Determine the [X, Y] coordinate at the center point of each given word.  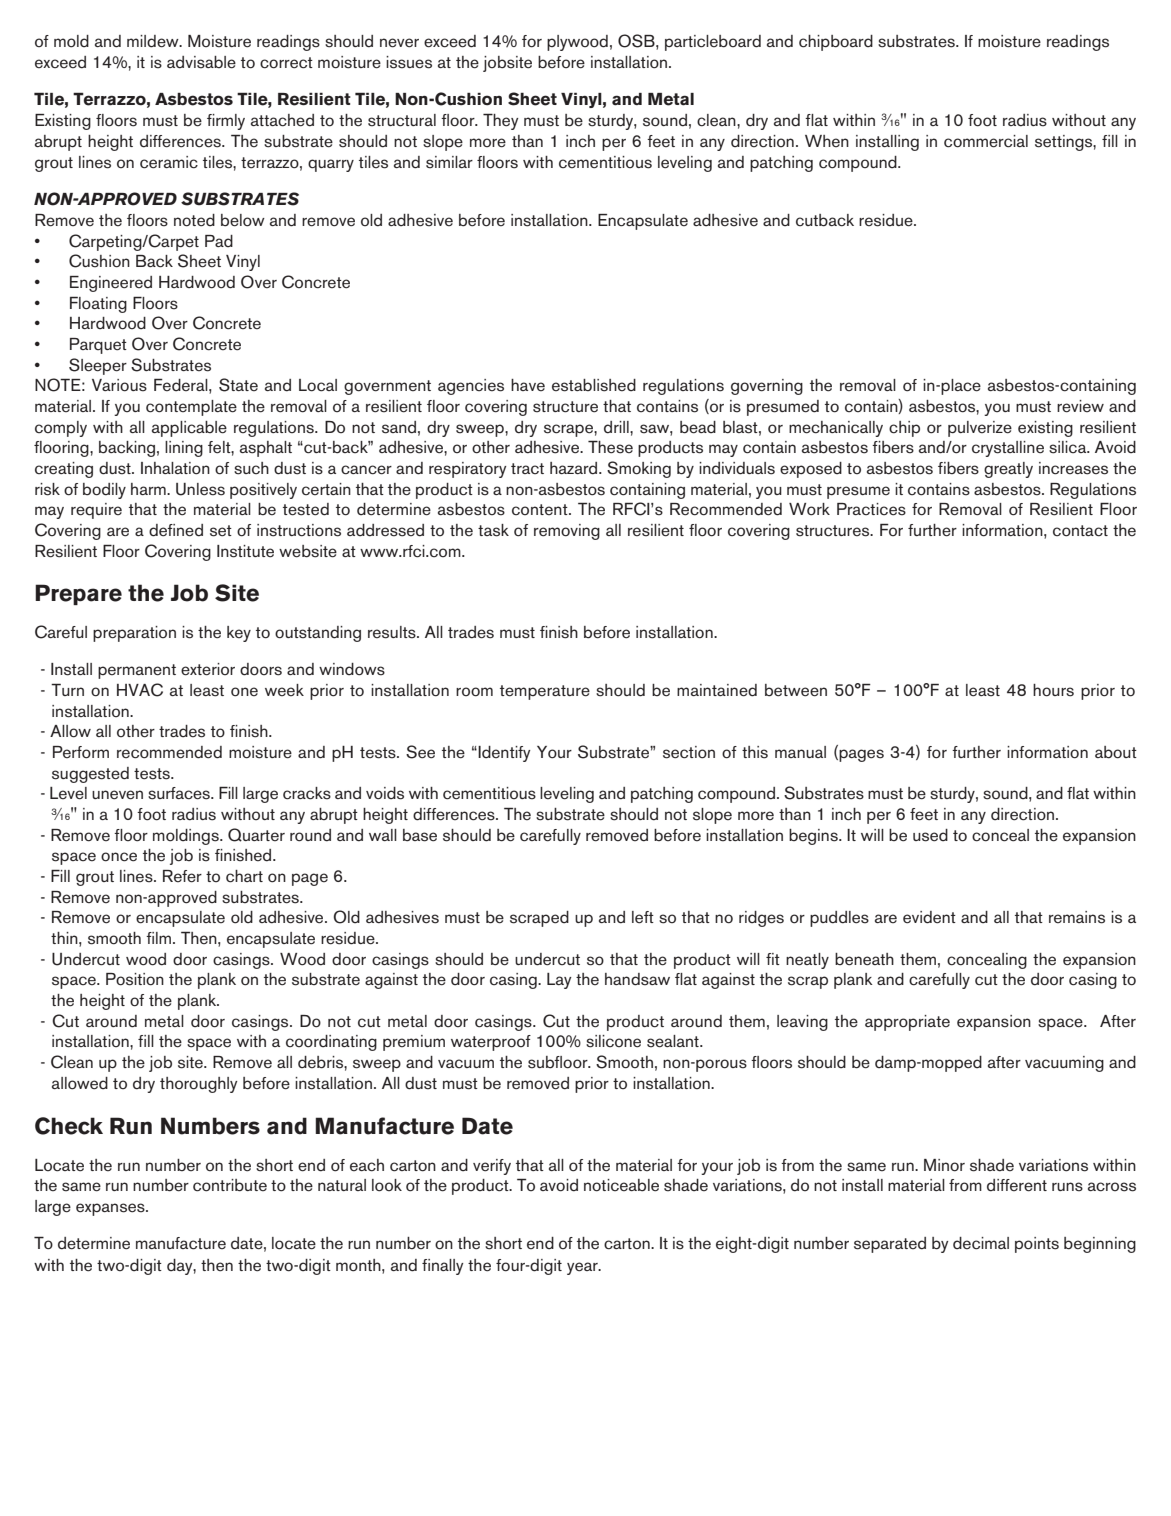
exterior [208, 669]
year [583, 1268]
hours [1053, 690]
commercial [986, 141]
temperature [545, 692]
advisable [201, 62]
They [501, 121]
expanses [111, 1209]
